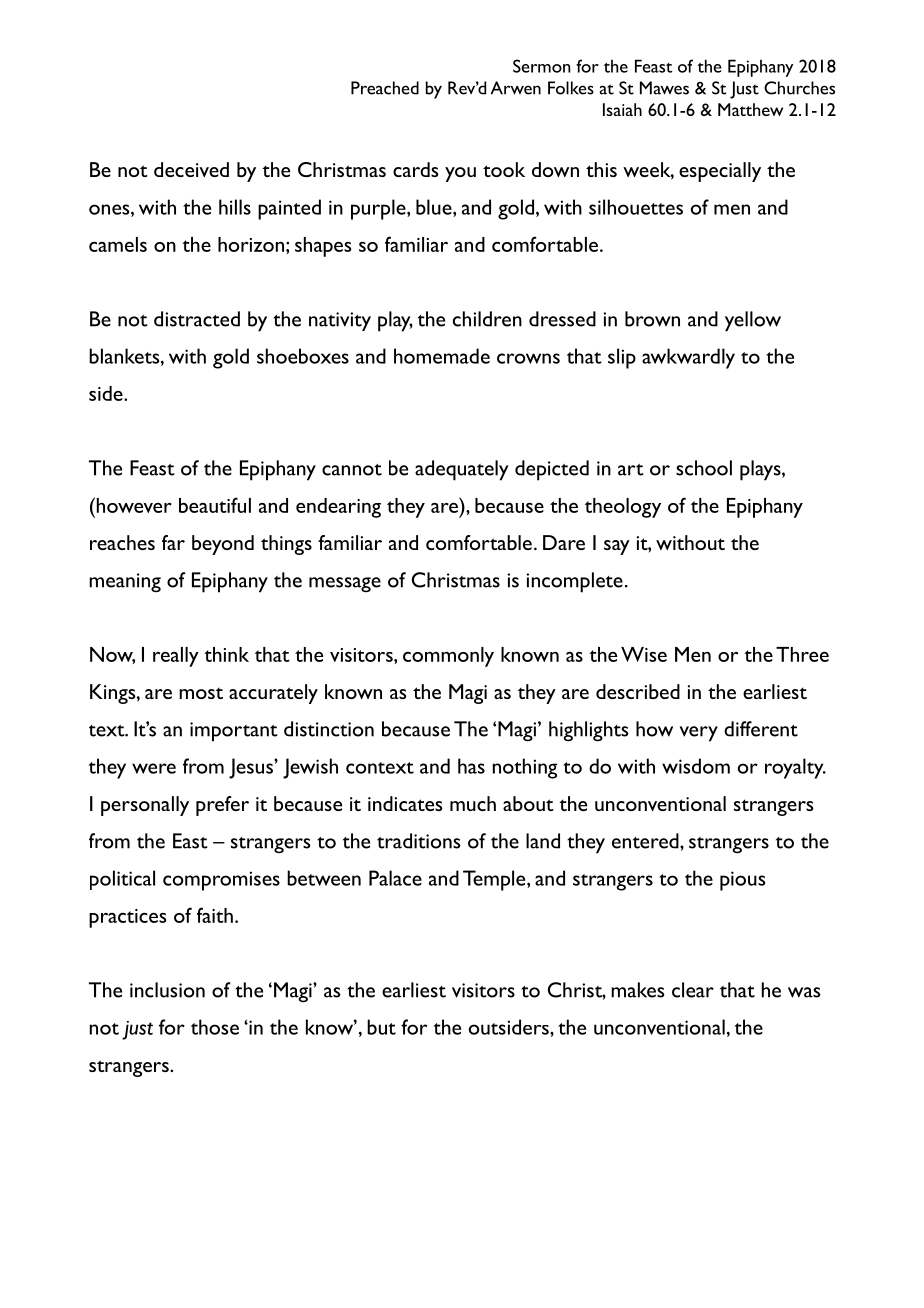 Image resolution: width=924 pixels, height=1308 pixels. Describe the element at coordinates (564, 542) in the page. I see `Dare` at that location.
